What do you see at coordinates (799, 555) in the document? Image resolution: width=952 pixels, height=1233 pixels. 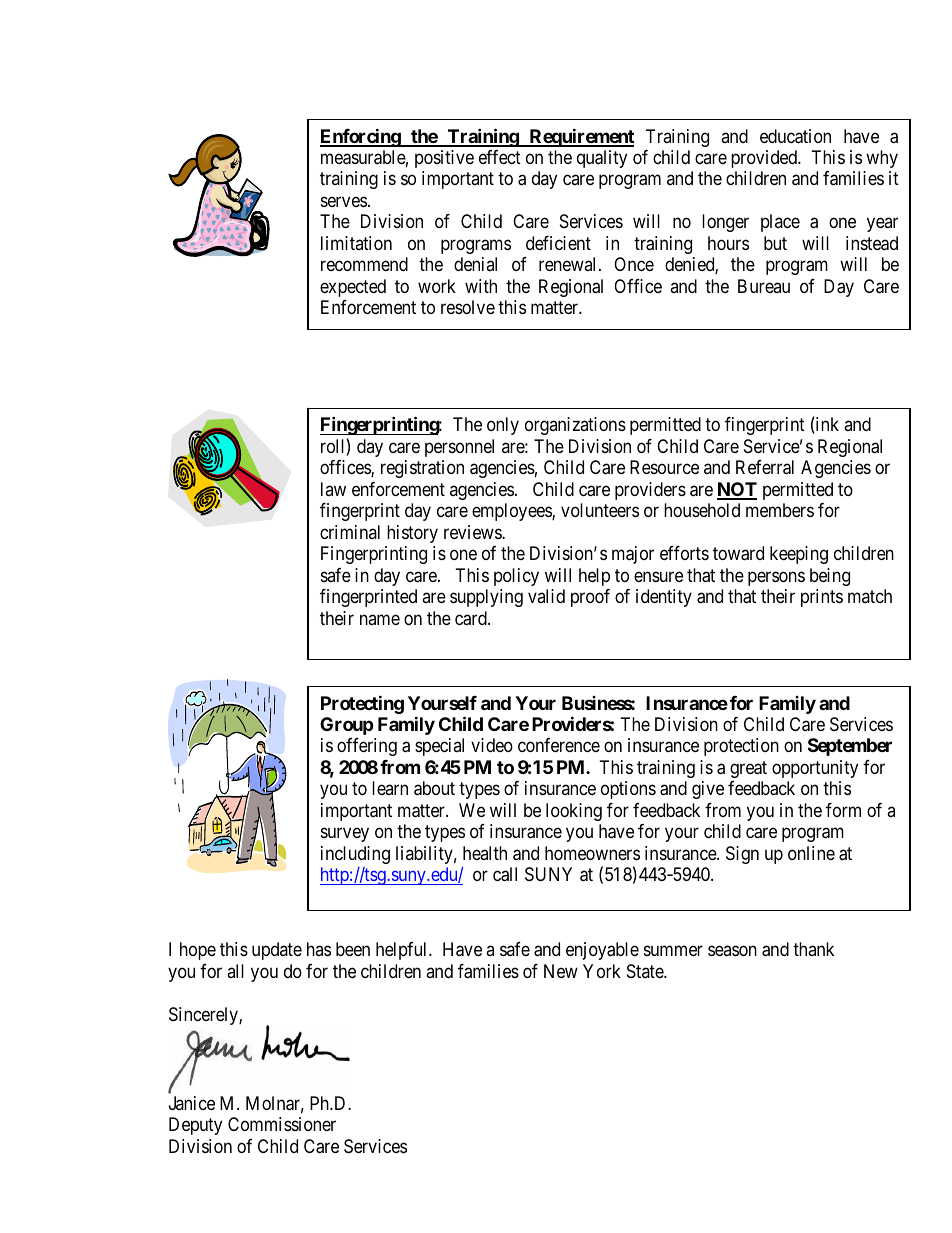 I see `keeping` at bounding box center [799, 555].
